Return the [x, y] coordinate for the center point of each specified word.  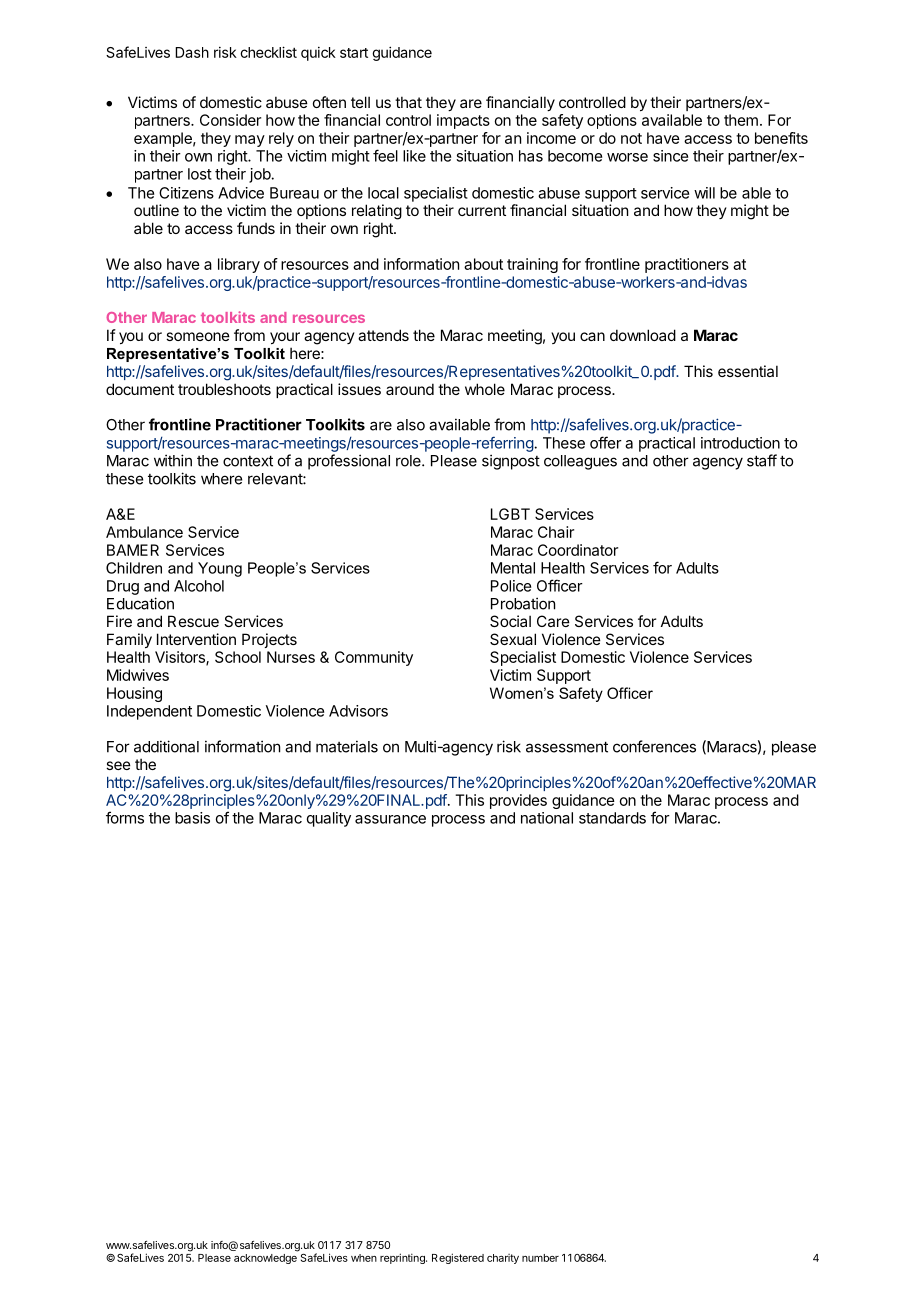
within [173, 460]
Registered [458, 1258]
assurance [390, 819]
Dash [192, 52]
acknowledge [265, 1259]
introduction [740, 443]
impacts [463, 121]
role [409, 461]
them [741, 120]
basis [192, 818]
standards [612, 818]
